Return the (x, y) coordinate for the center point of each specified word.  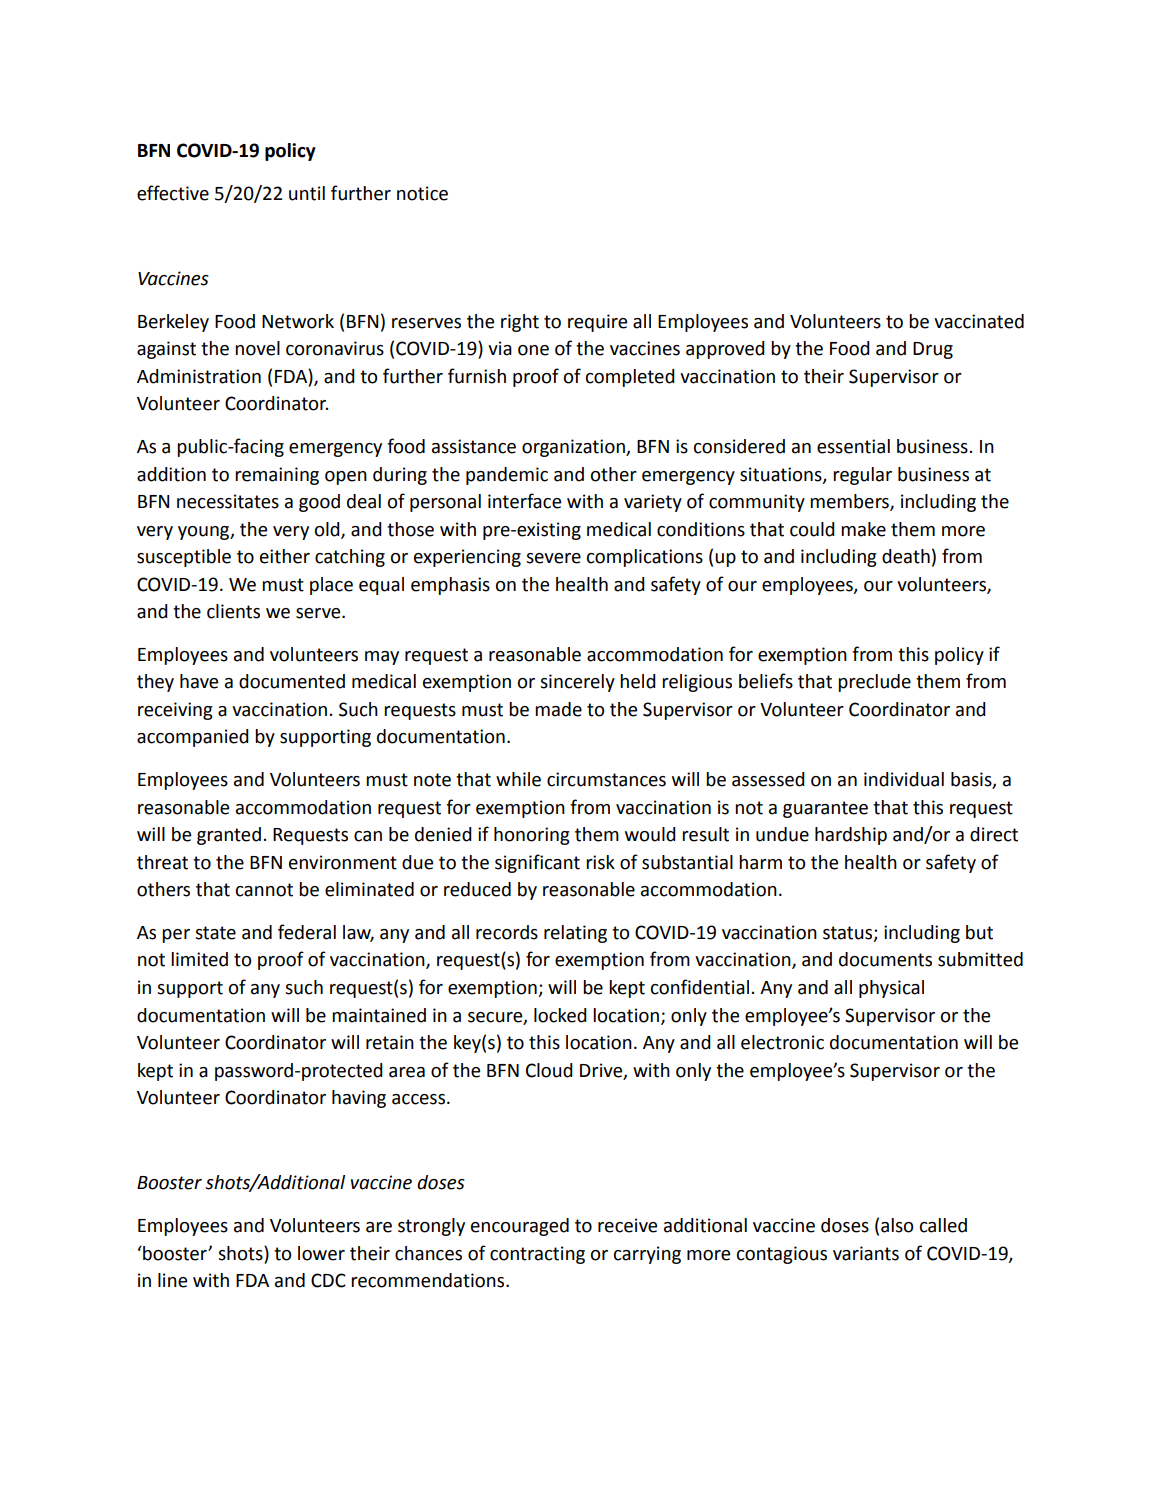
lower (321, 1253)
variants (866, 1253)
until (307, 193)
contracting (537, 1255)
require (597, 323)
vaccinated (979, 321)
